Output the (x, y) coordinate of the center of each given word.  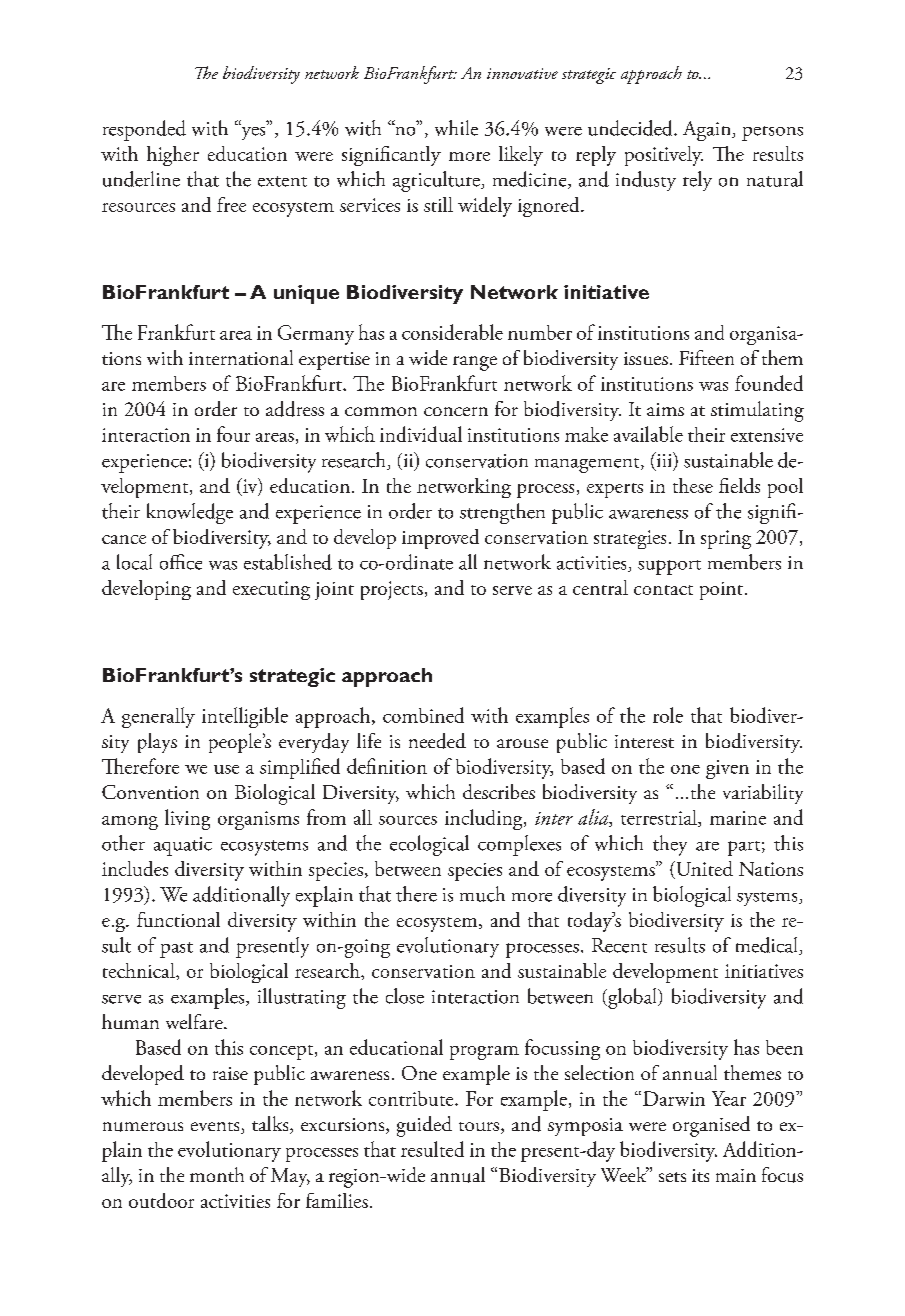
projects (392, 590)
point (721, 591)
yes (253, 132)
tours (480, 1128)
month (217, 1174)
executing (271, 590)
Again (708, 131)
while (456, 128)
